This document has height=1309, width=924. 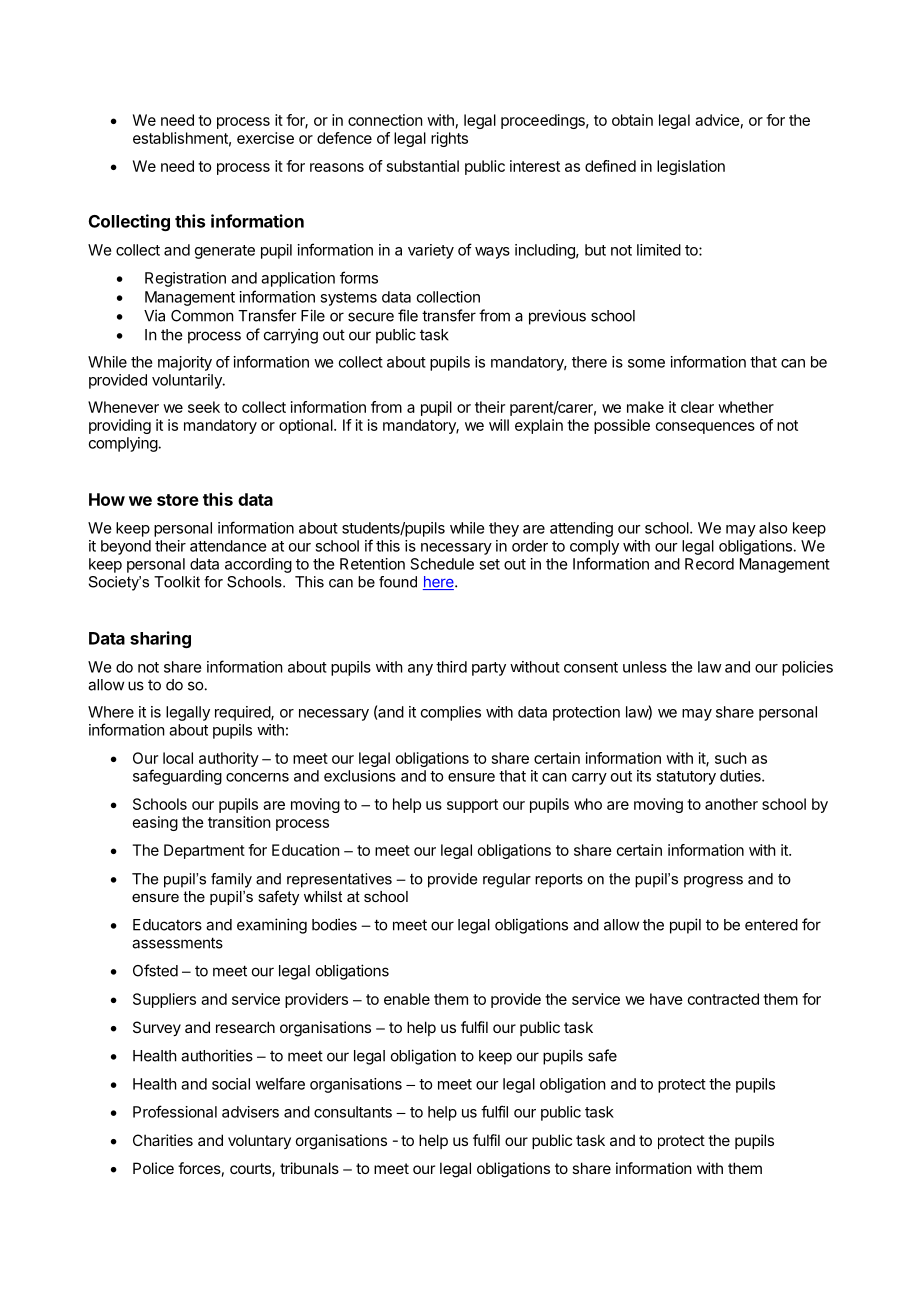 What do you see at coordinates (353, 1112) in the document?
I see `consultants` at bounding box center [353, 1112].
